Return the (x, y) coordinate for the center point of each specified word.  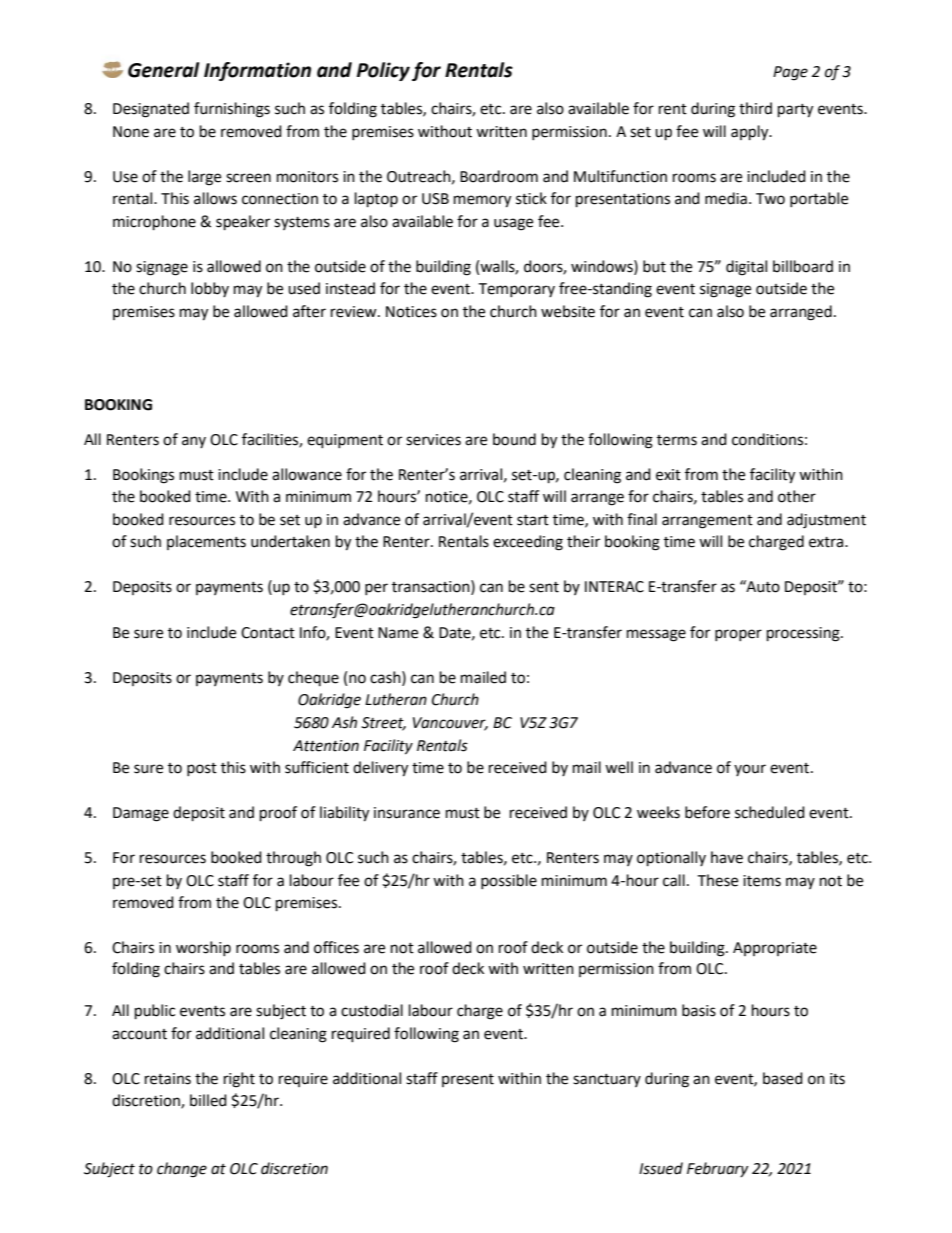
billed (208, 1100)
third (755, 108)
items (762, 881)
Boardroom (499, 176)
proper (738, 635)
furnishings (232, 110)
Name (398, 633)
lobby (210, 289)
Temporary (516, 290)
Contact (268, 633)
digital (746, 268)
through (293, 859)
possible (509, 881)
